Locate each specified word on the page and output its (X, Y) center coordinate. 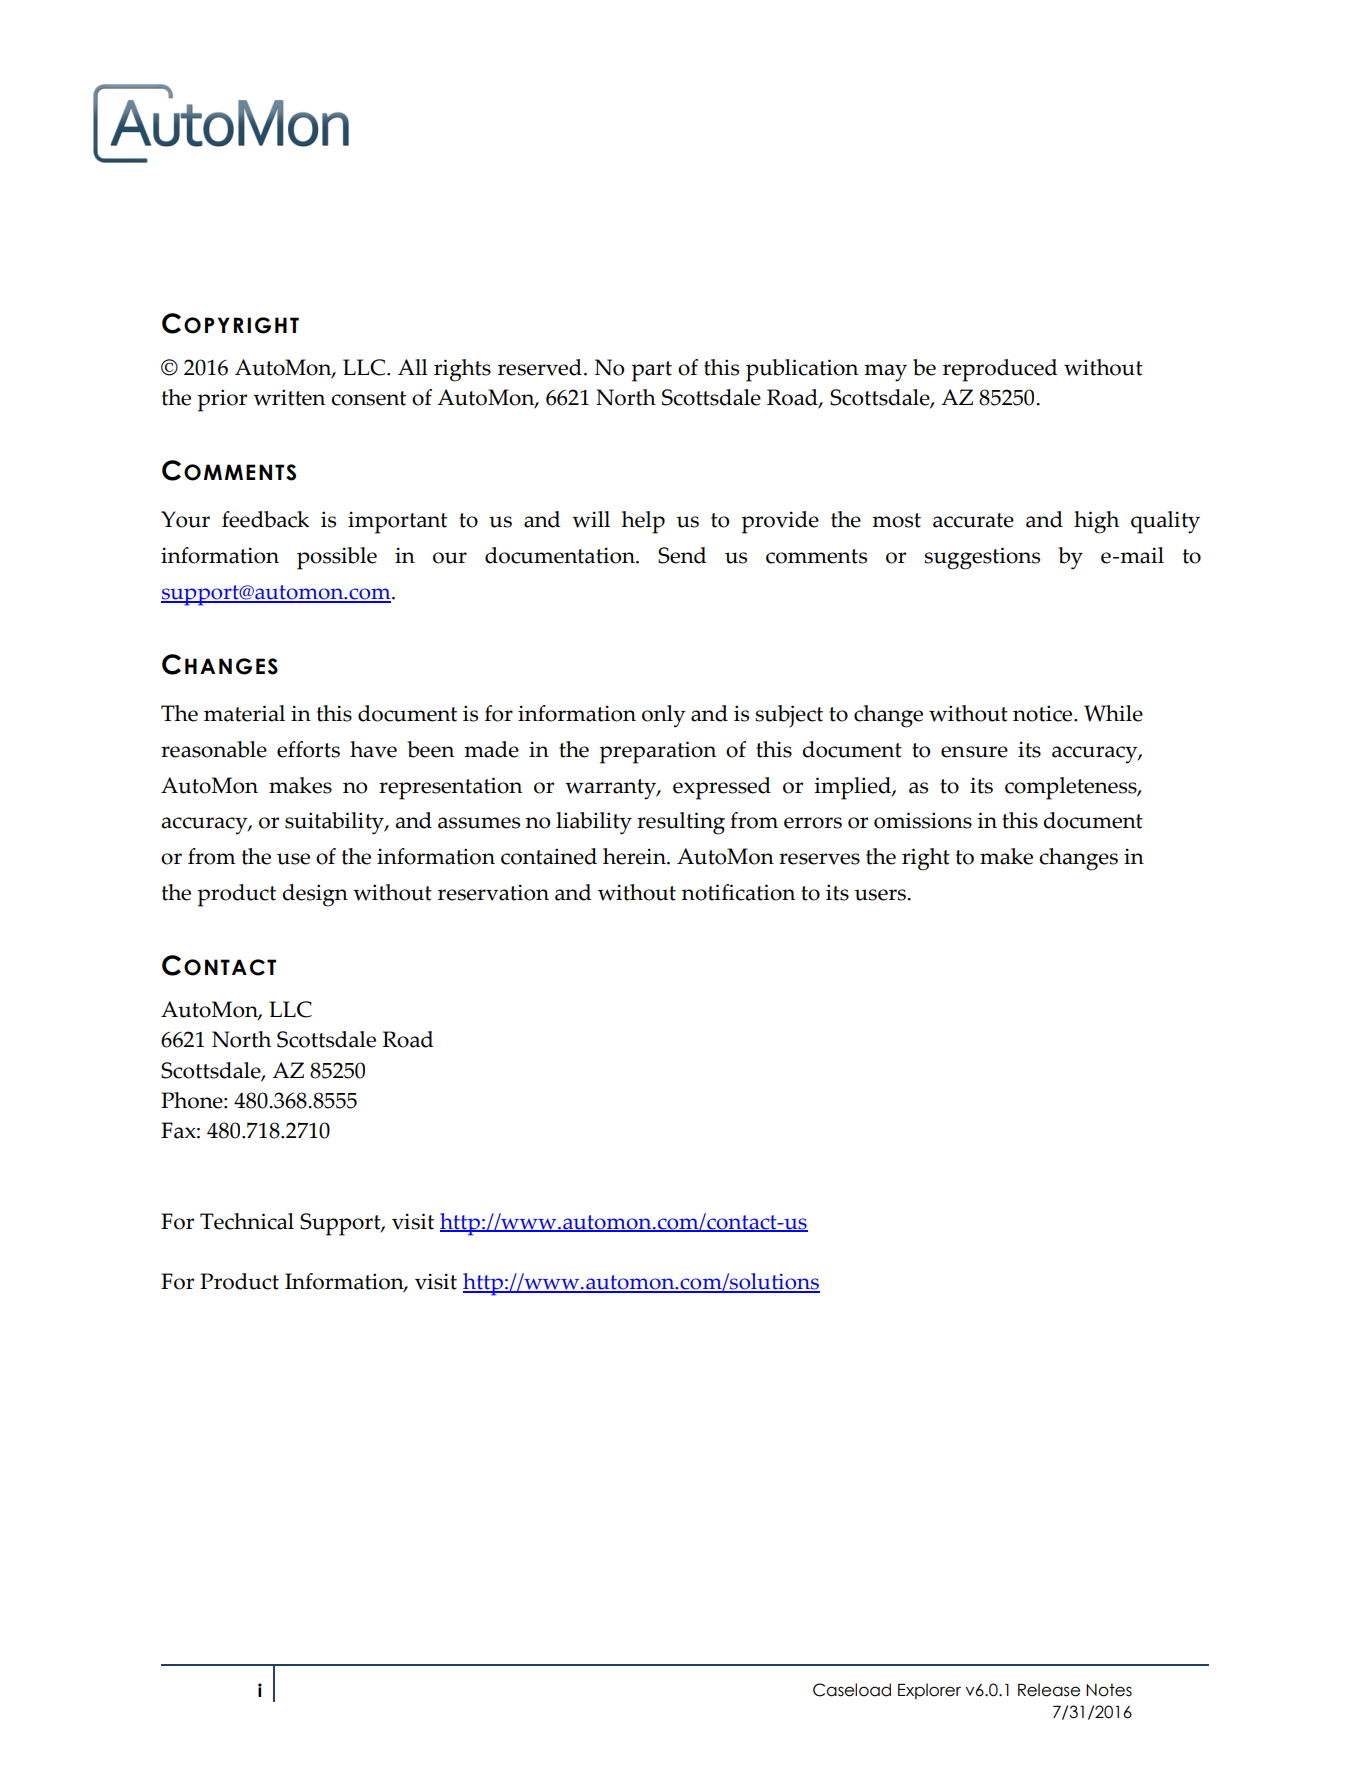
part (651, 371)
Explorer (929, 1691)
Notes (1109, 1690)
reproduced (1000, 370)
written (289, 397)
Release (1049, 1690)
